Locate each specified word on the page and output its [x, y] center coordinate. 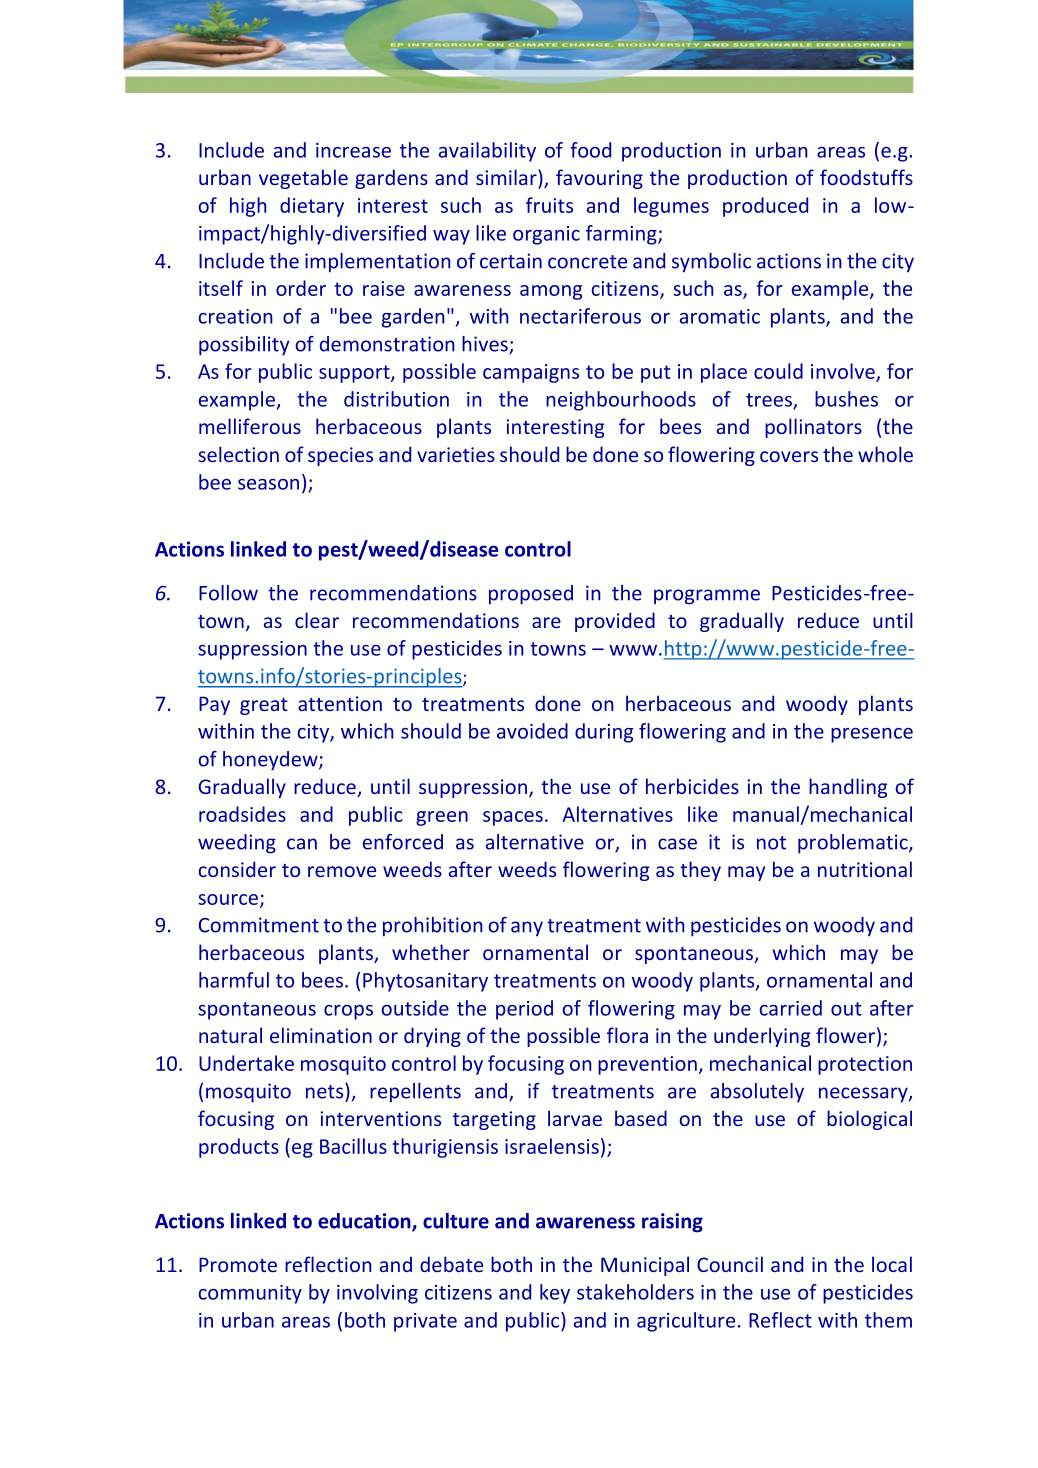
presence [872, 735]
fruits [549, 205]
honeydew [271, 761]
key [555, 1294]
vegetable [303, 179]
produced [765, 207]
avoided [532, 731]
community [250, 1294]
